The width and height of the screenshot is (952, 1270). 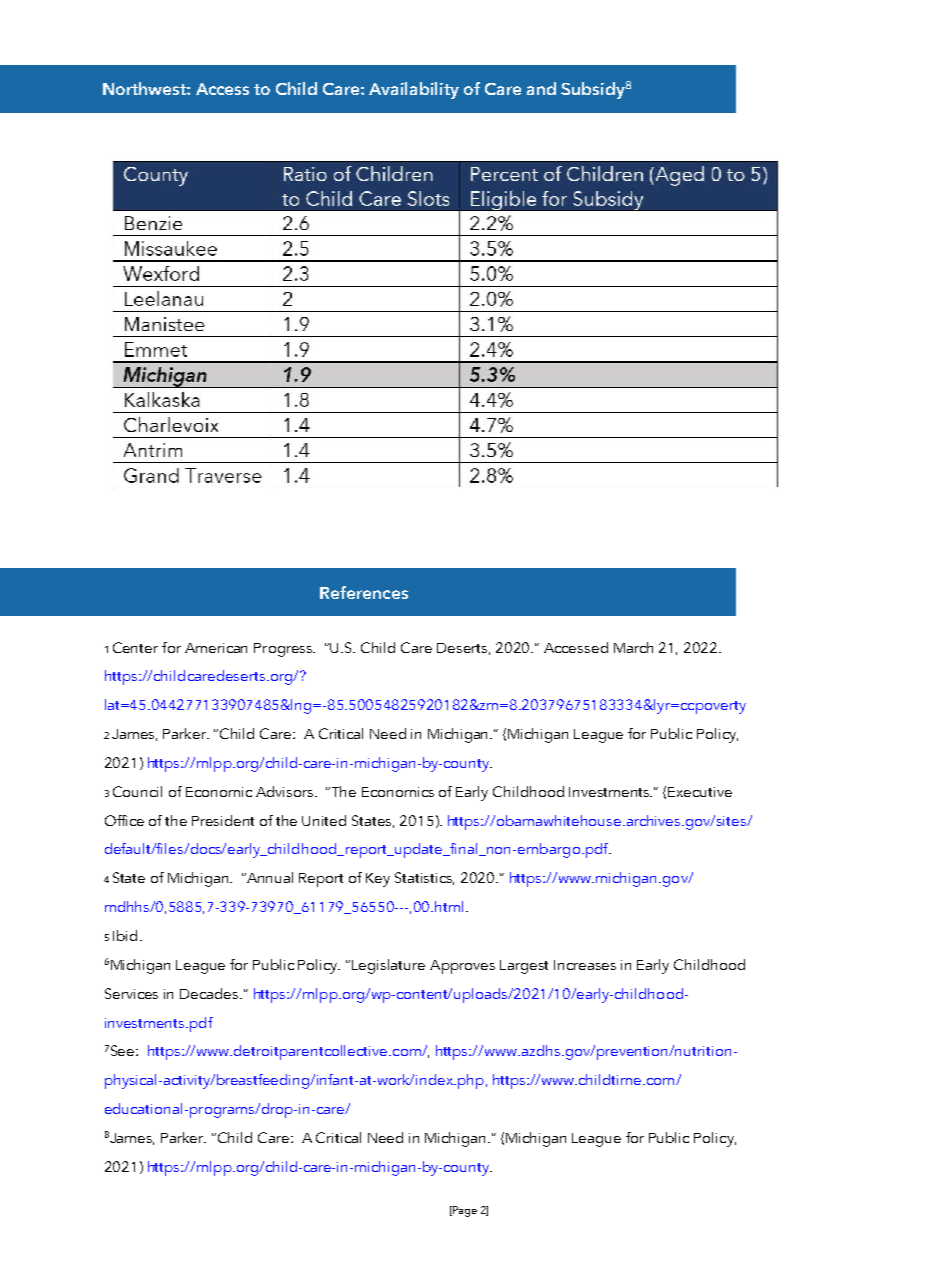 I want to click on References, so click(x=364, y=592).
